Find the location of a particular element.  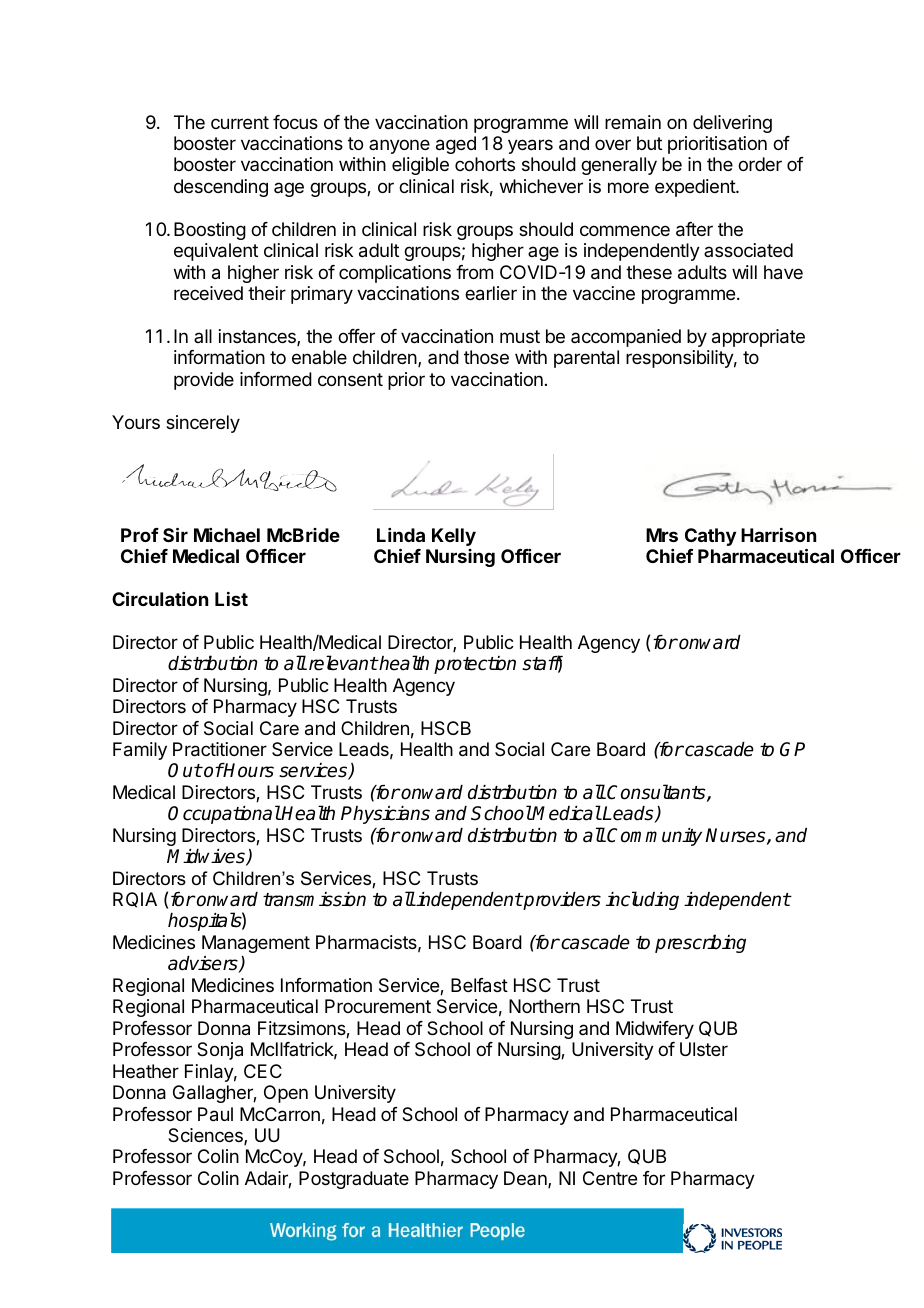

List is located at coordinates (231, 599).
